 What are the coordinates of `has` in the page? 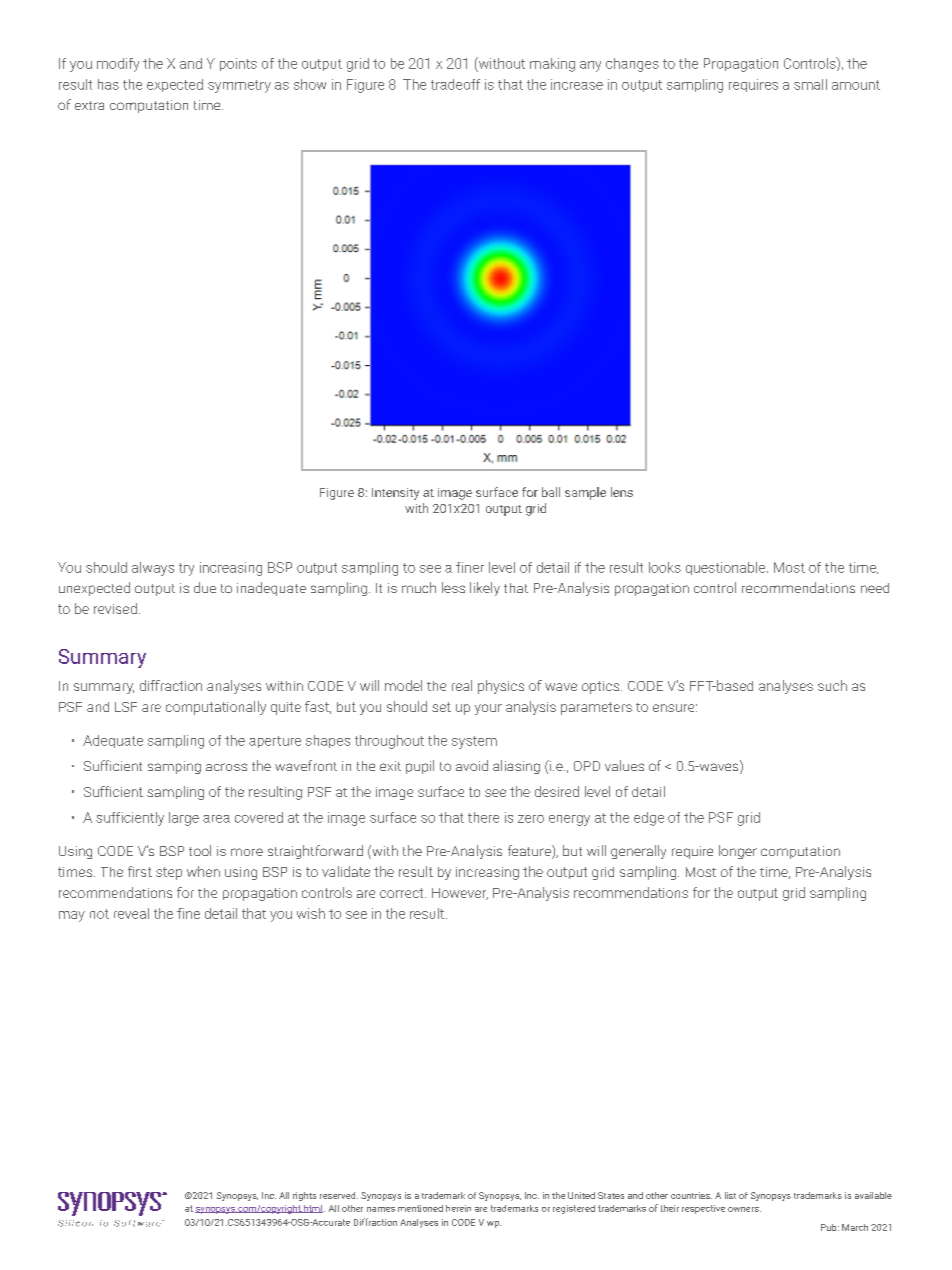 It's located at (108, 84).
